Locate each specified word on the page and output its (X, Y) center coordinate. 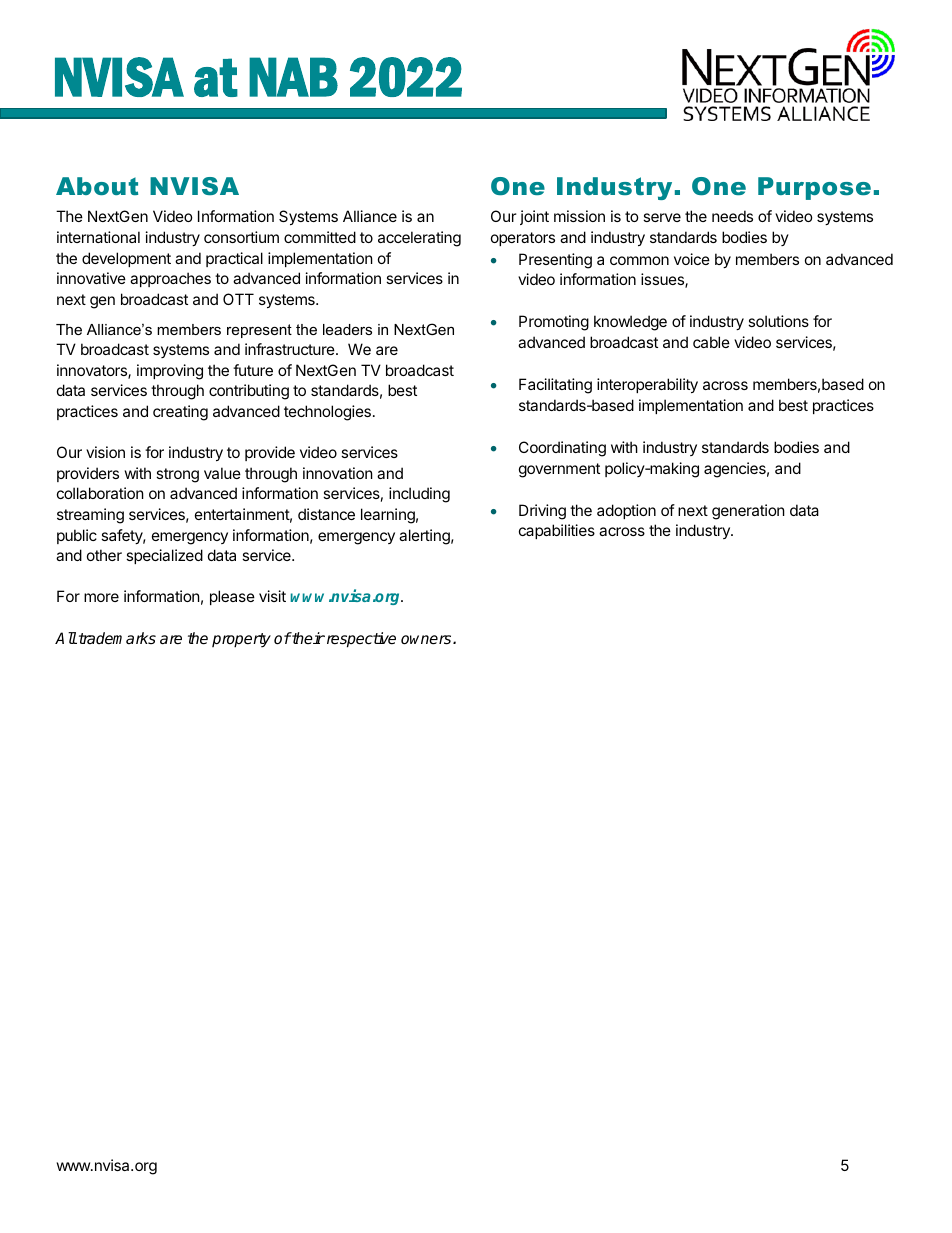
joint (534, 217)
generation (748, 512)
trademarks (117, 638)
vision (105, 452)
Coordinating (562, 449)
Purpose (814, 188)
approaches (170, 279)
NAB (293, 77)
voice (692, 259)
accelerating (419, 239)
